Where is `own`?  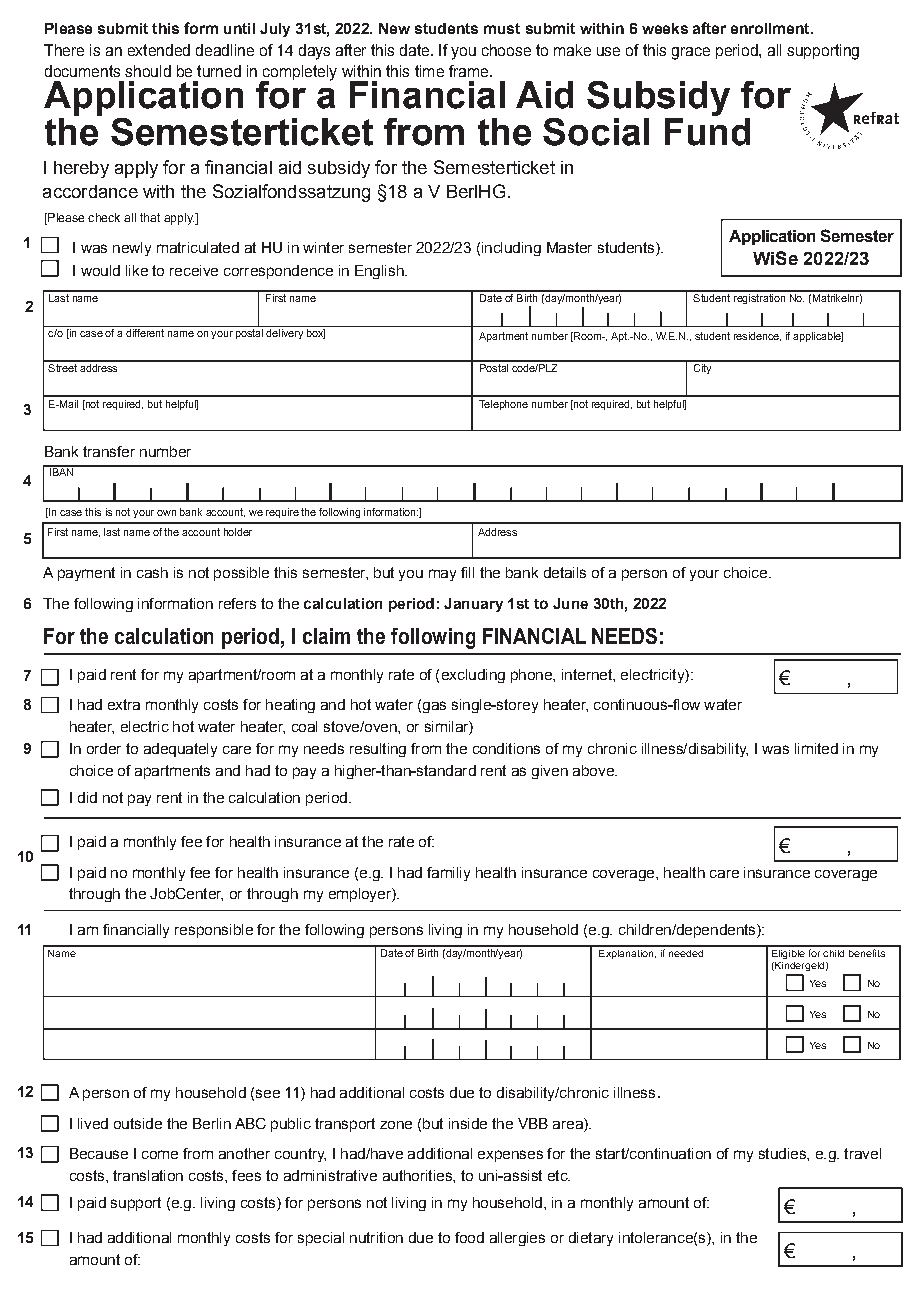
own is located at coordinates (166, 513).
